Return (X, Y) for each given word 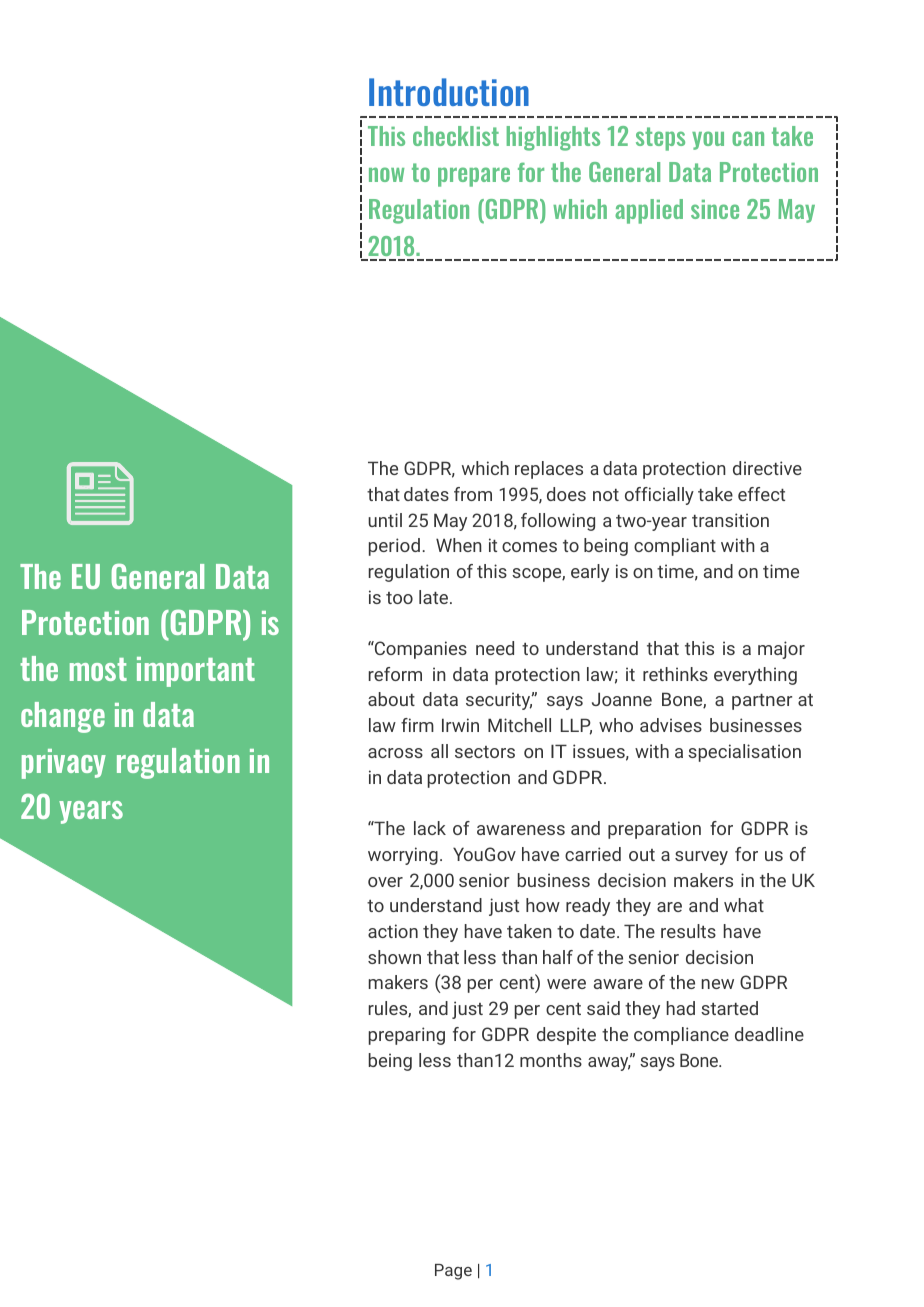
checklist (456, 136)
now (386, 174)
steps (660, 139)
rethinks (675, 674)
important (196, 672)
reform (395, 674)
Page (453, 1272)
